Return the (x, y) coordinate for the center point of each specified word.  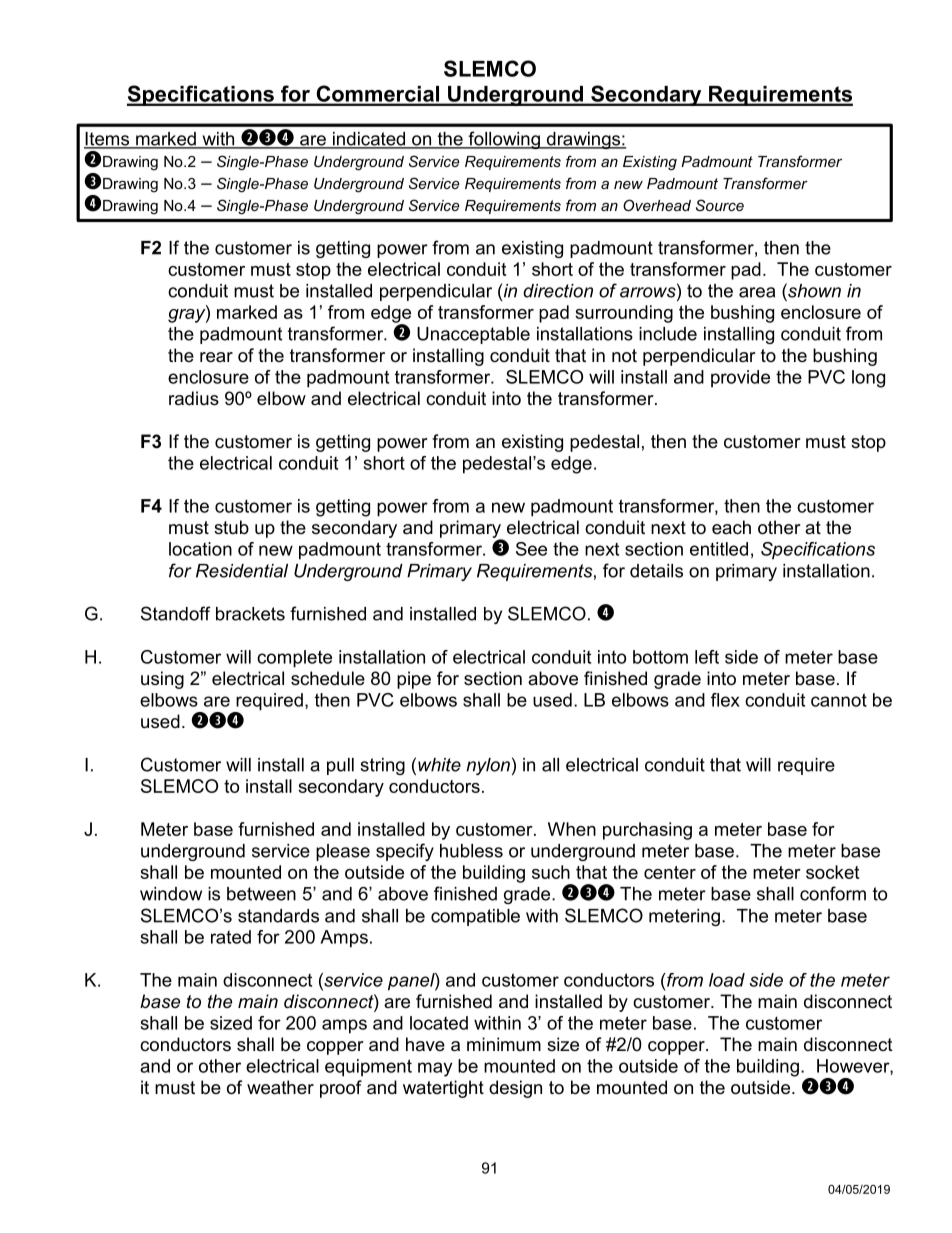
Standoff (176, 613)
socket (832, 872)
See (531, 549)
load (727, 980)
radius (194, 398)
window (171, 894)
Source (720, 205)
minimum (504, 1044)
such (551, 872)
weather (280, 1087)
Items (107, 140)
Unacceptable (473, 335)
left (707, 657)
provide (740, 379)
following (504, 140)
